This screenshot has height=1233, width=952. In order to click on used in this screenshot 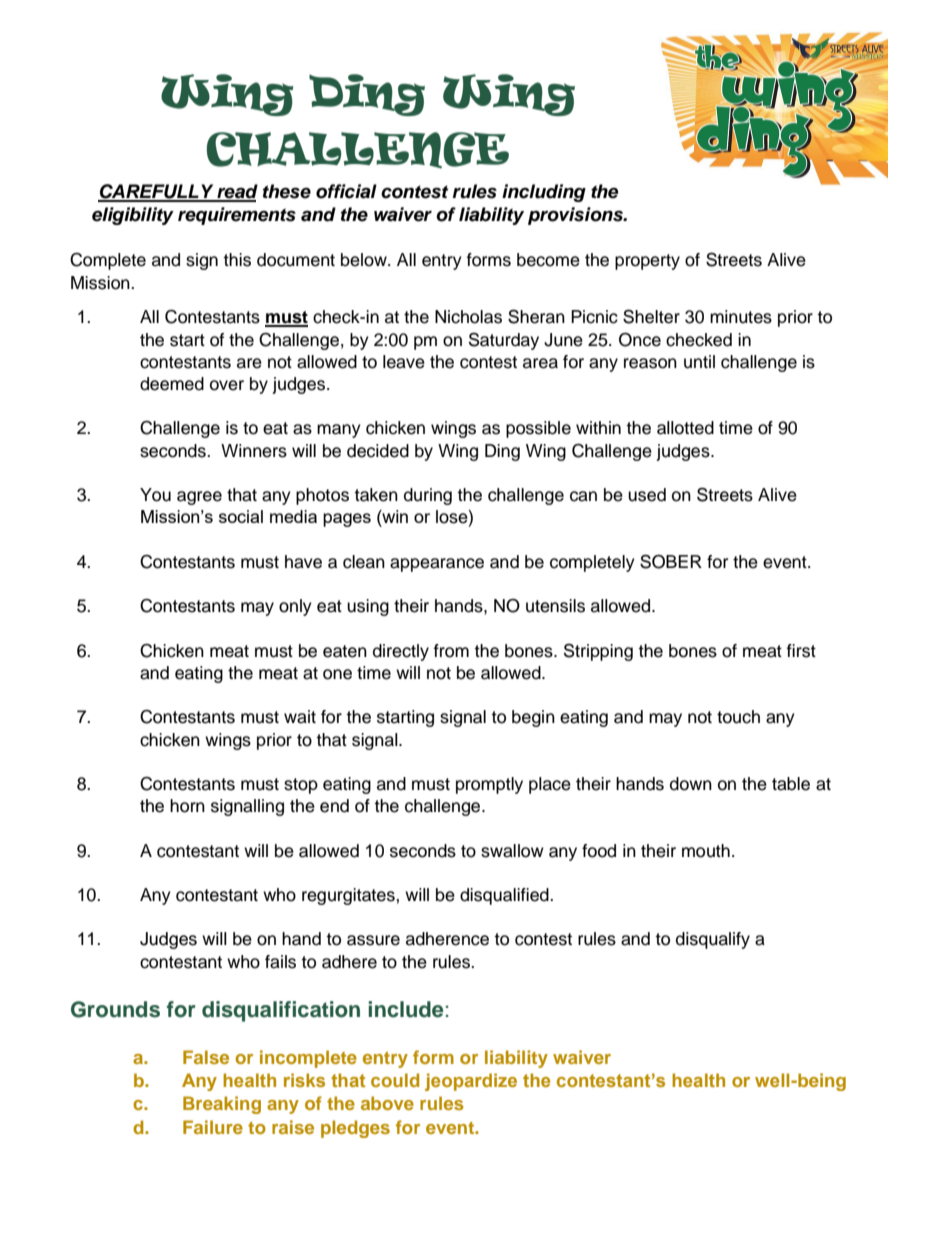, I will do `click(647, 495)`.
